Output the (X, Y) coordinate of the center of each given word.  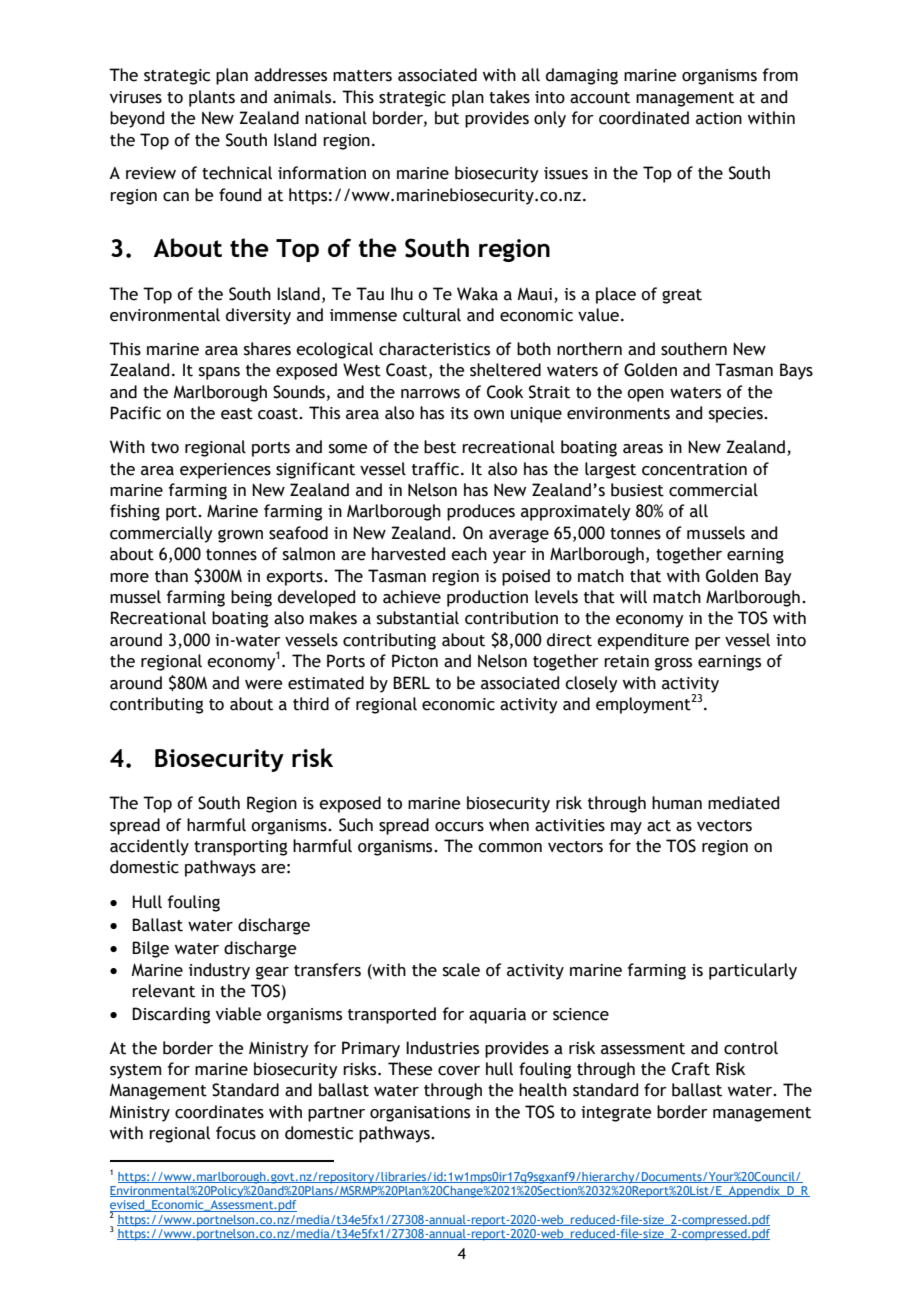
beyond (137, 119)
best (440, 447)
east (237, 414)
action (719, 118)
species (737, 415)
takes (509, 97)
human (677, 803)
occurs (459, 827)
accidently (149, 847)
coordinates (219, 1112)
